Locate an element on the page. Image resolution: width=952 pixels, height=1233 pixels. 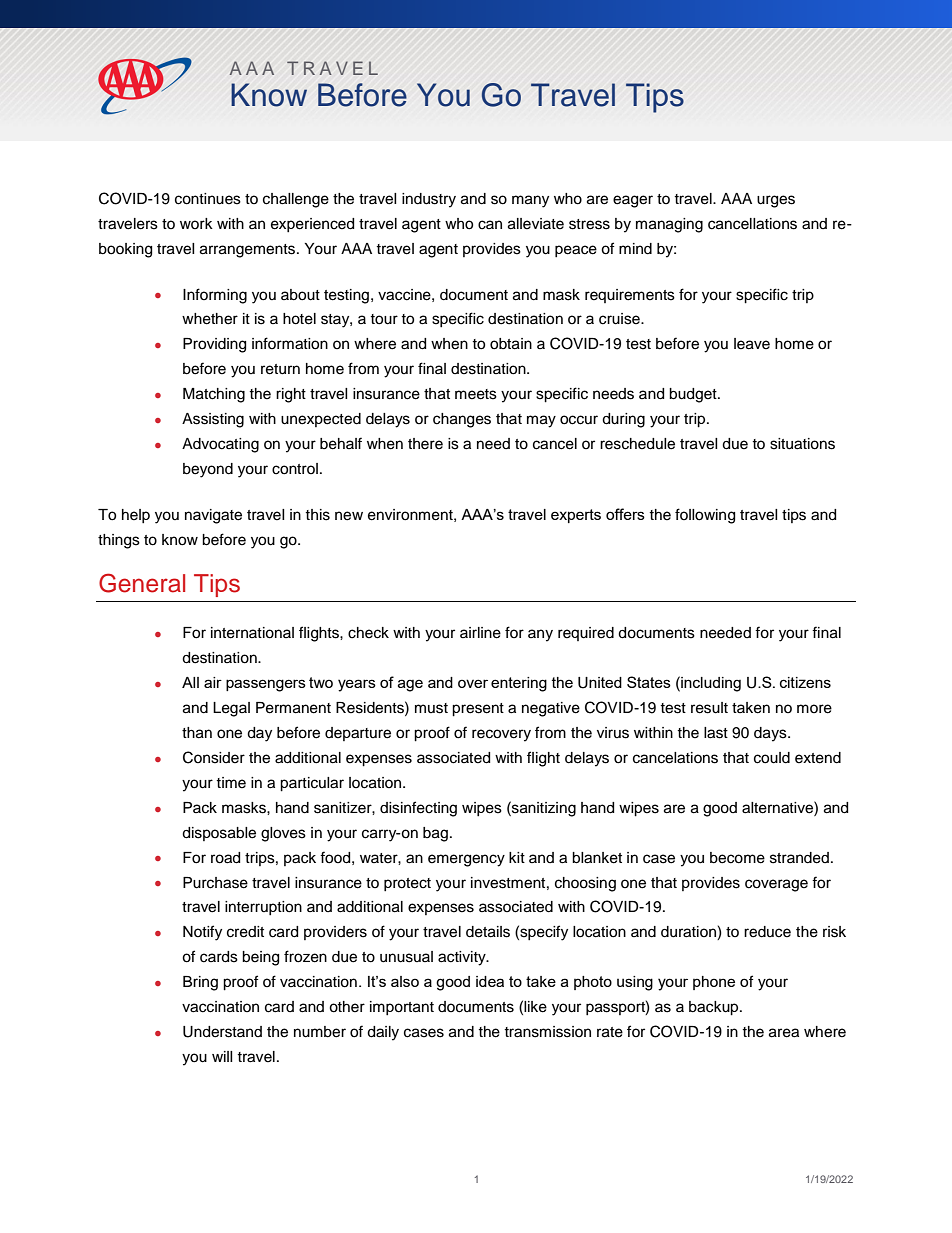
international is located at coordinates (252, 633).
